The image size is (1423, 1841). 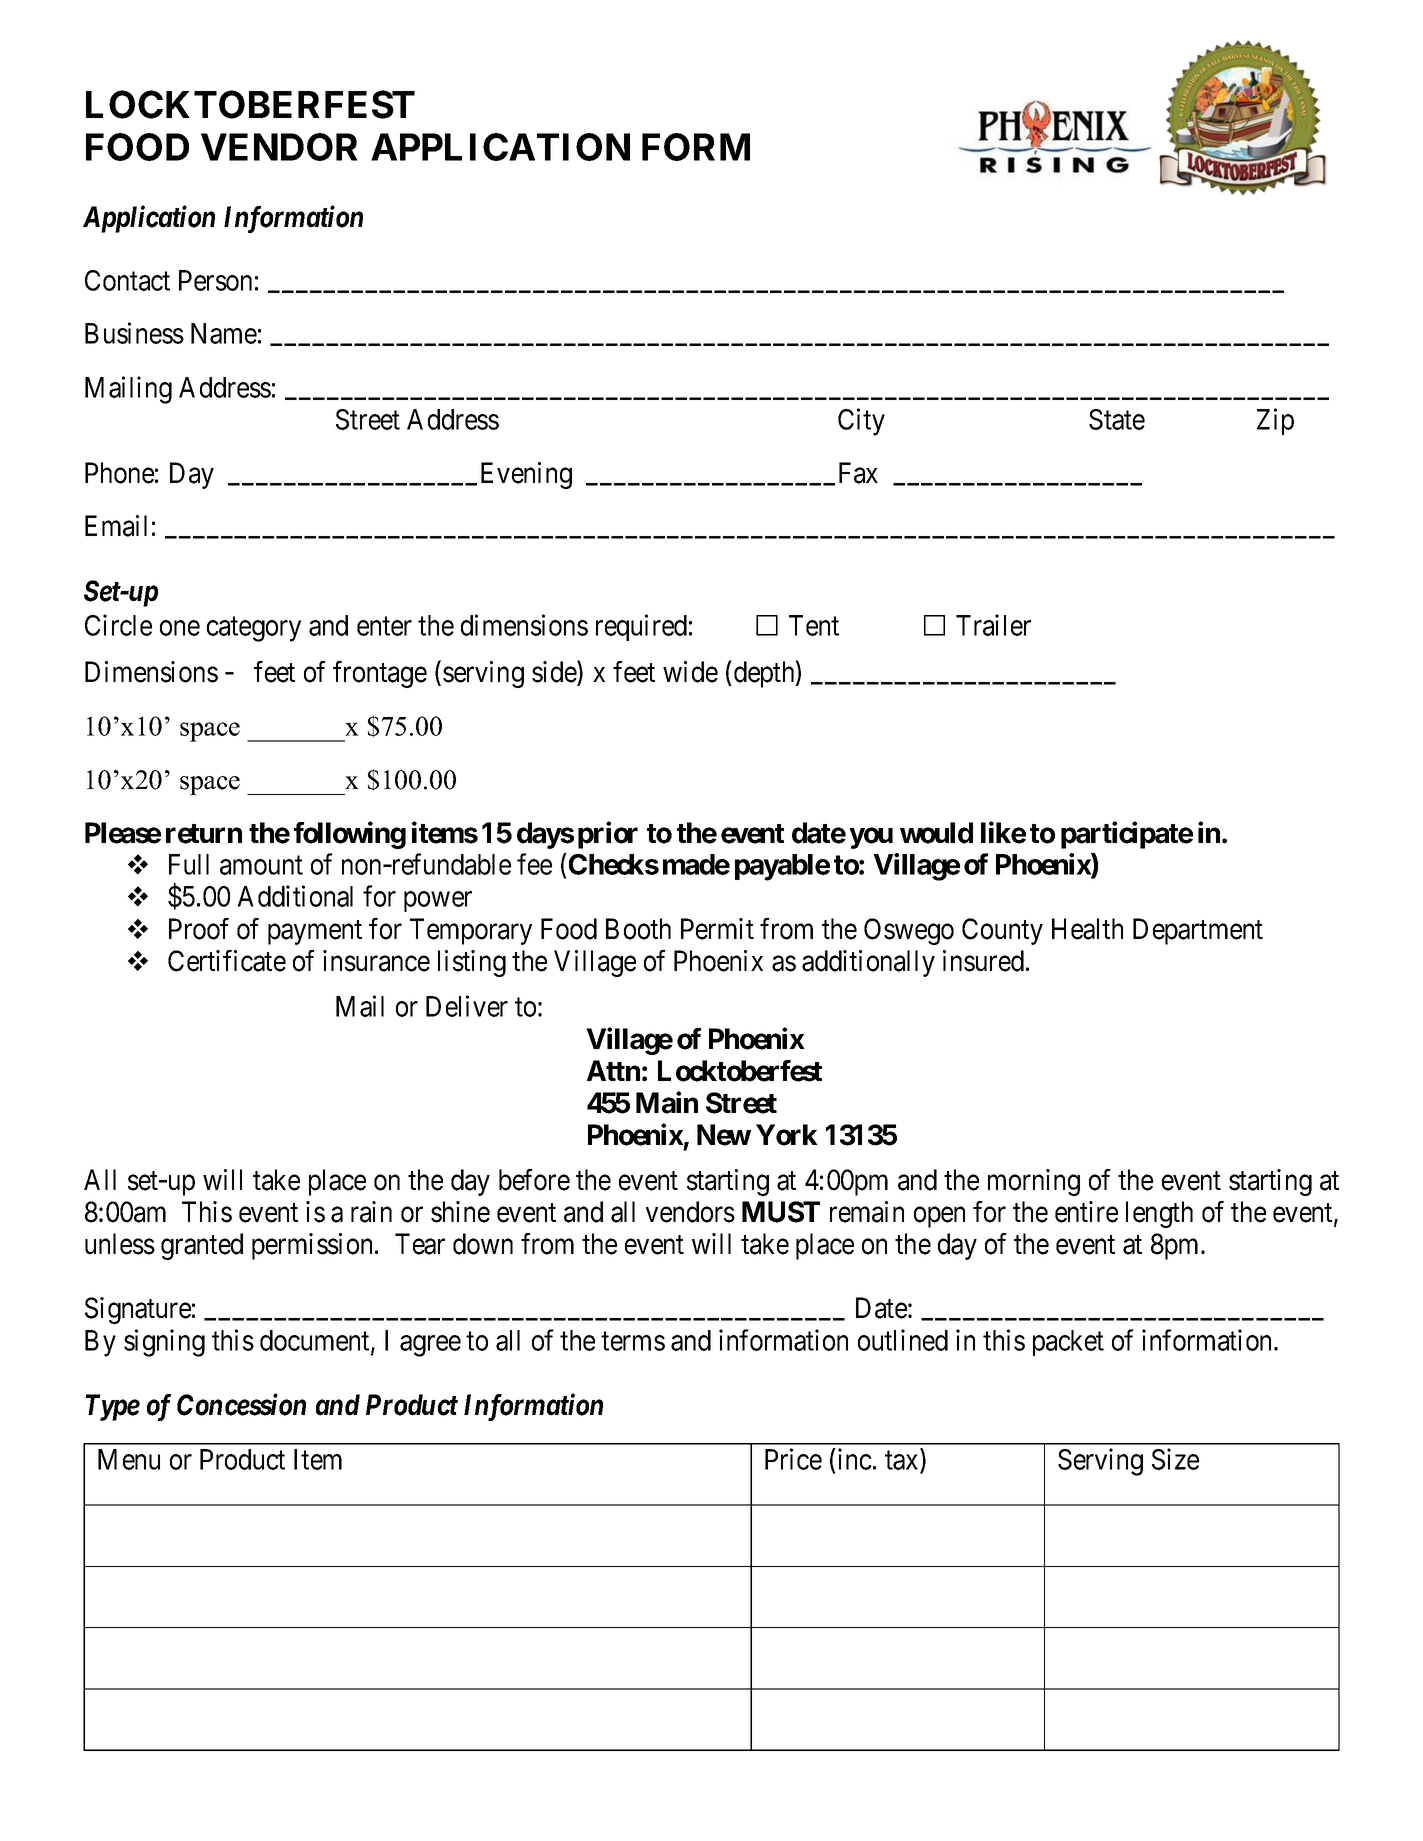 What do you see at coordinates (371, 1212) in the image?
I see `rain` at bounding box center [371, 1212].
